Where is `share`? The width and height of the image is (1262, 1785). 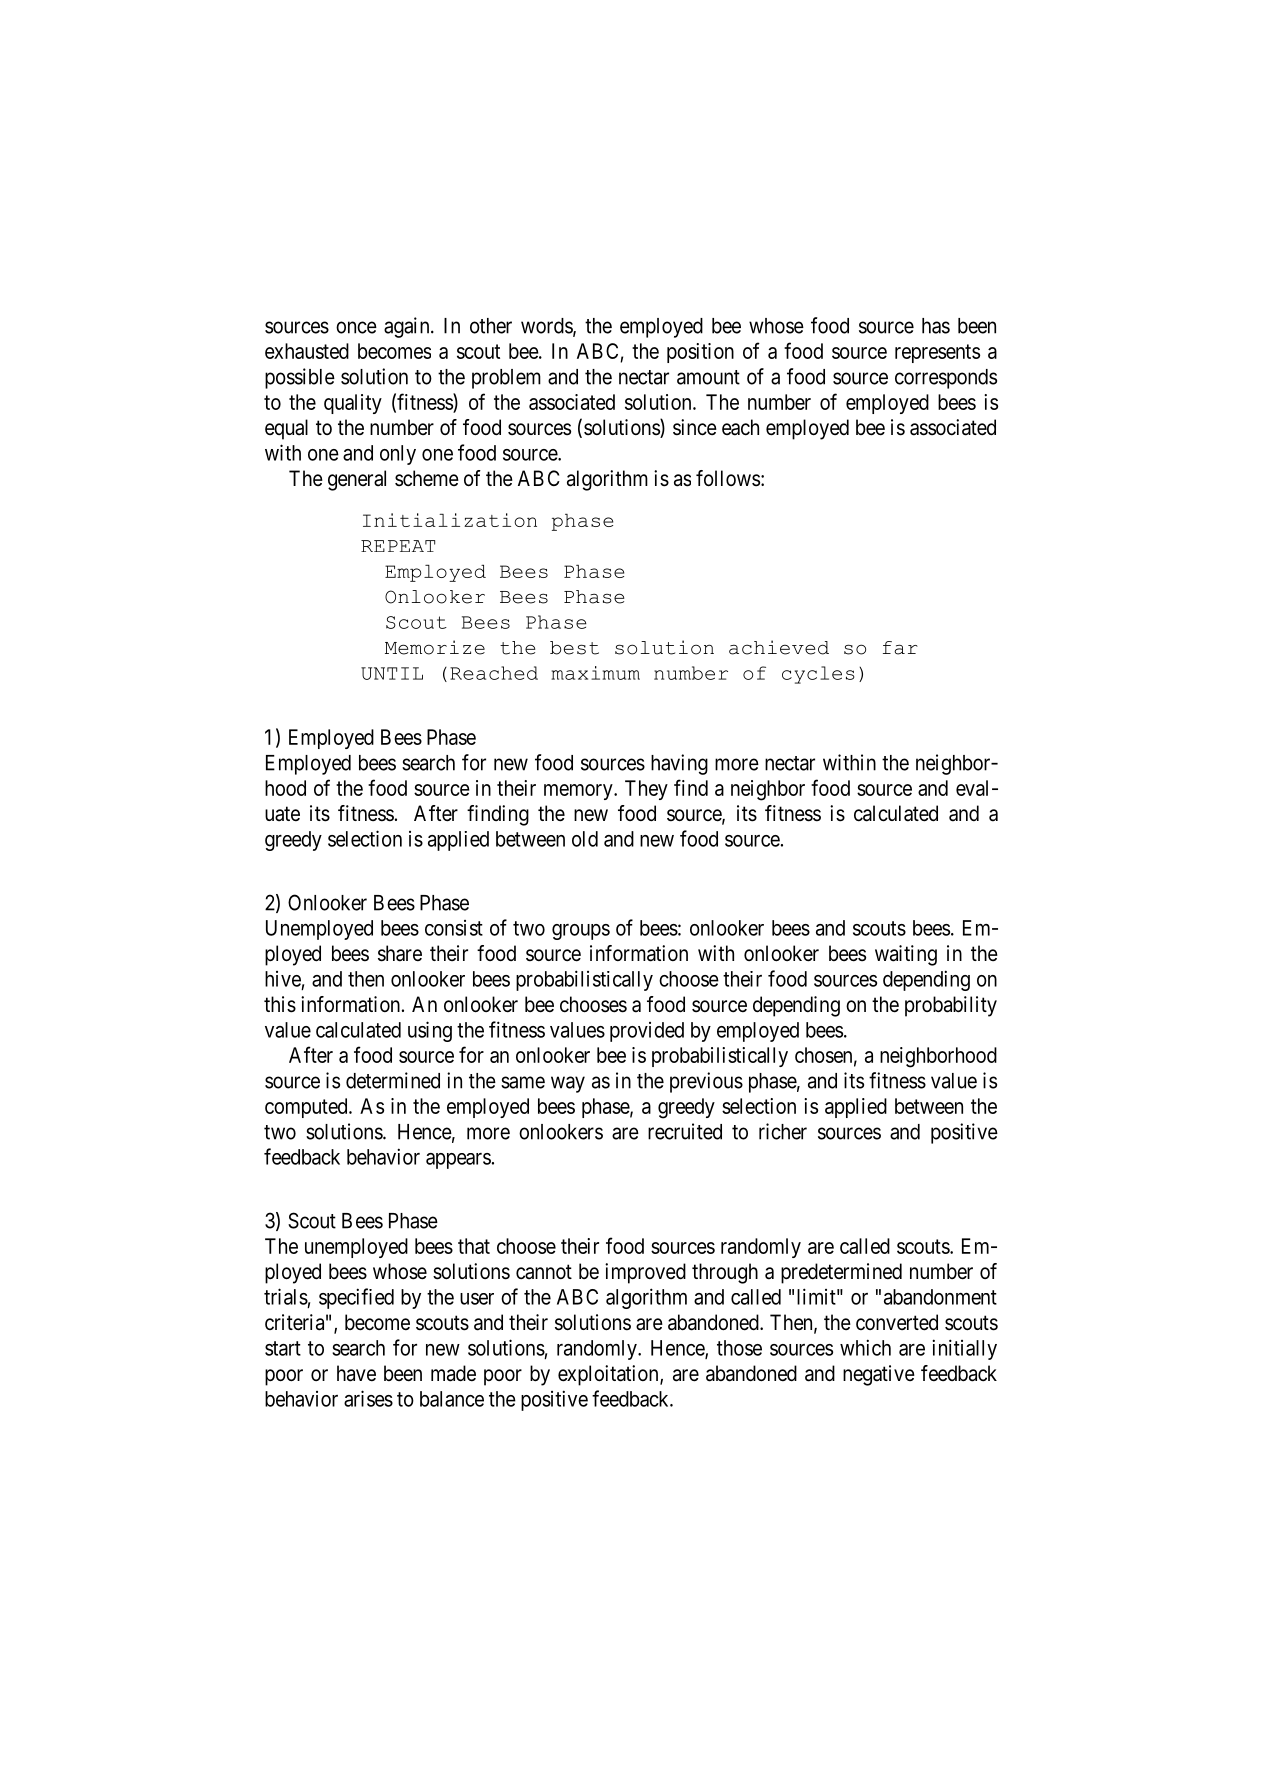 share is located at coordinates (400, 953).
